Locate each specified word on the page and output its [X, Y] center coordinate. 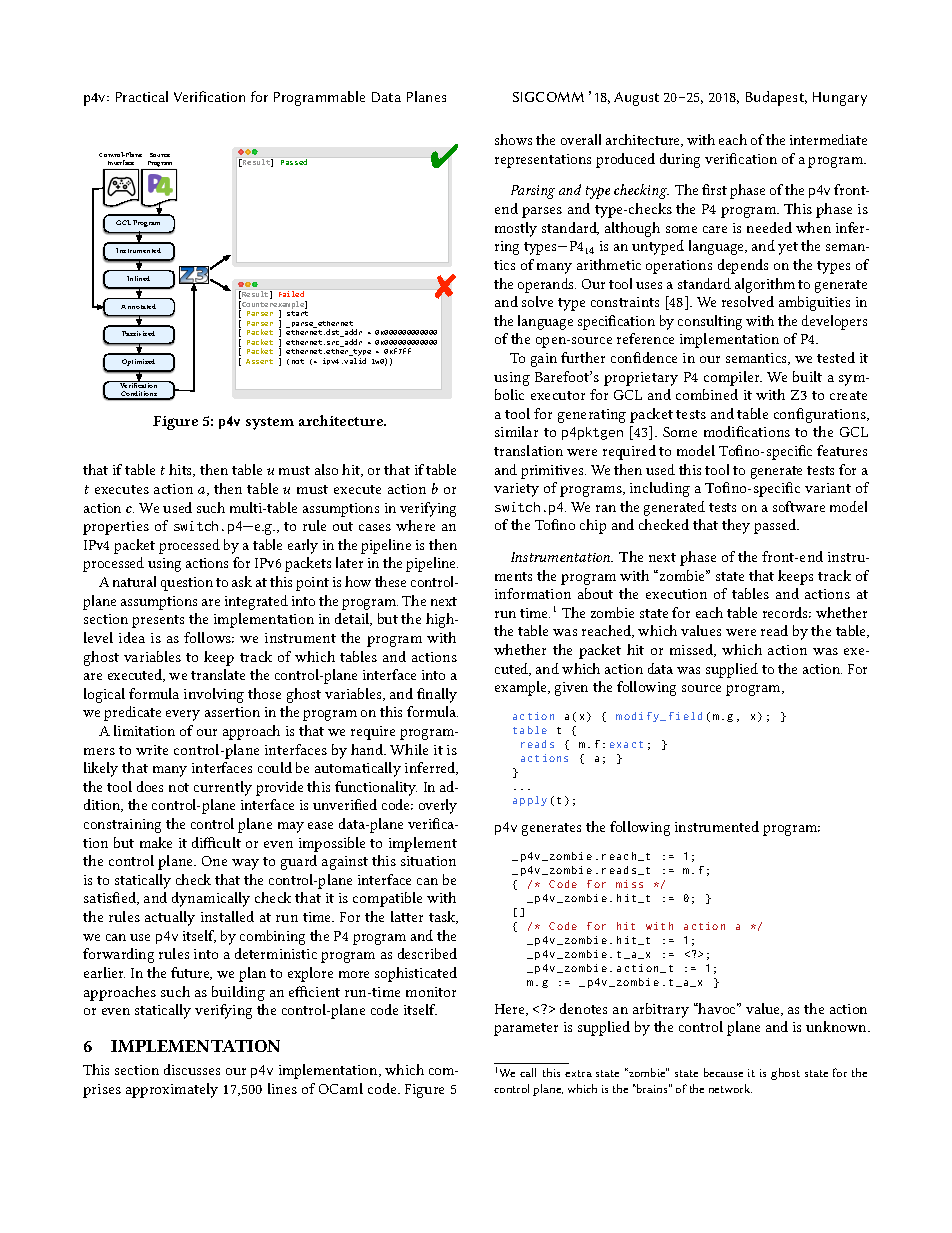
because [723, 1072]
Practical [142, 96]
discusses [192, 1069]
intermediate [828, 139]
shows [513, 139]
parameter [526, 1029]
